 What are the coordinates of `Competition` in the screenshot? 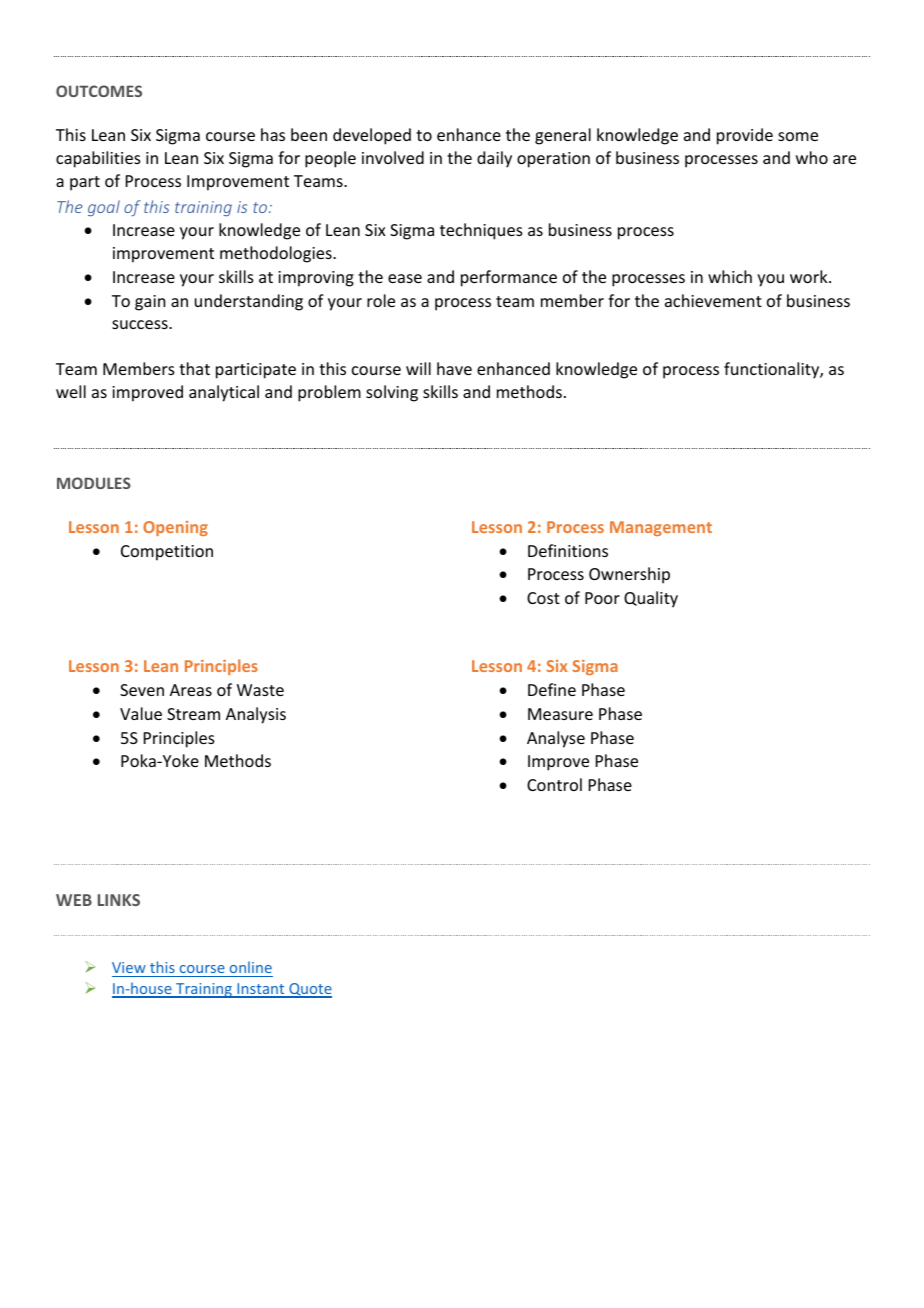 It's located at (167, 553).
